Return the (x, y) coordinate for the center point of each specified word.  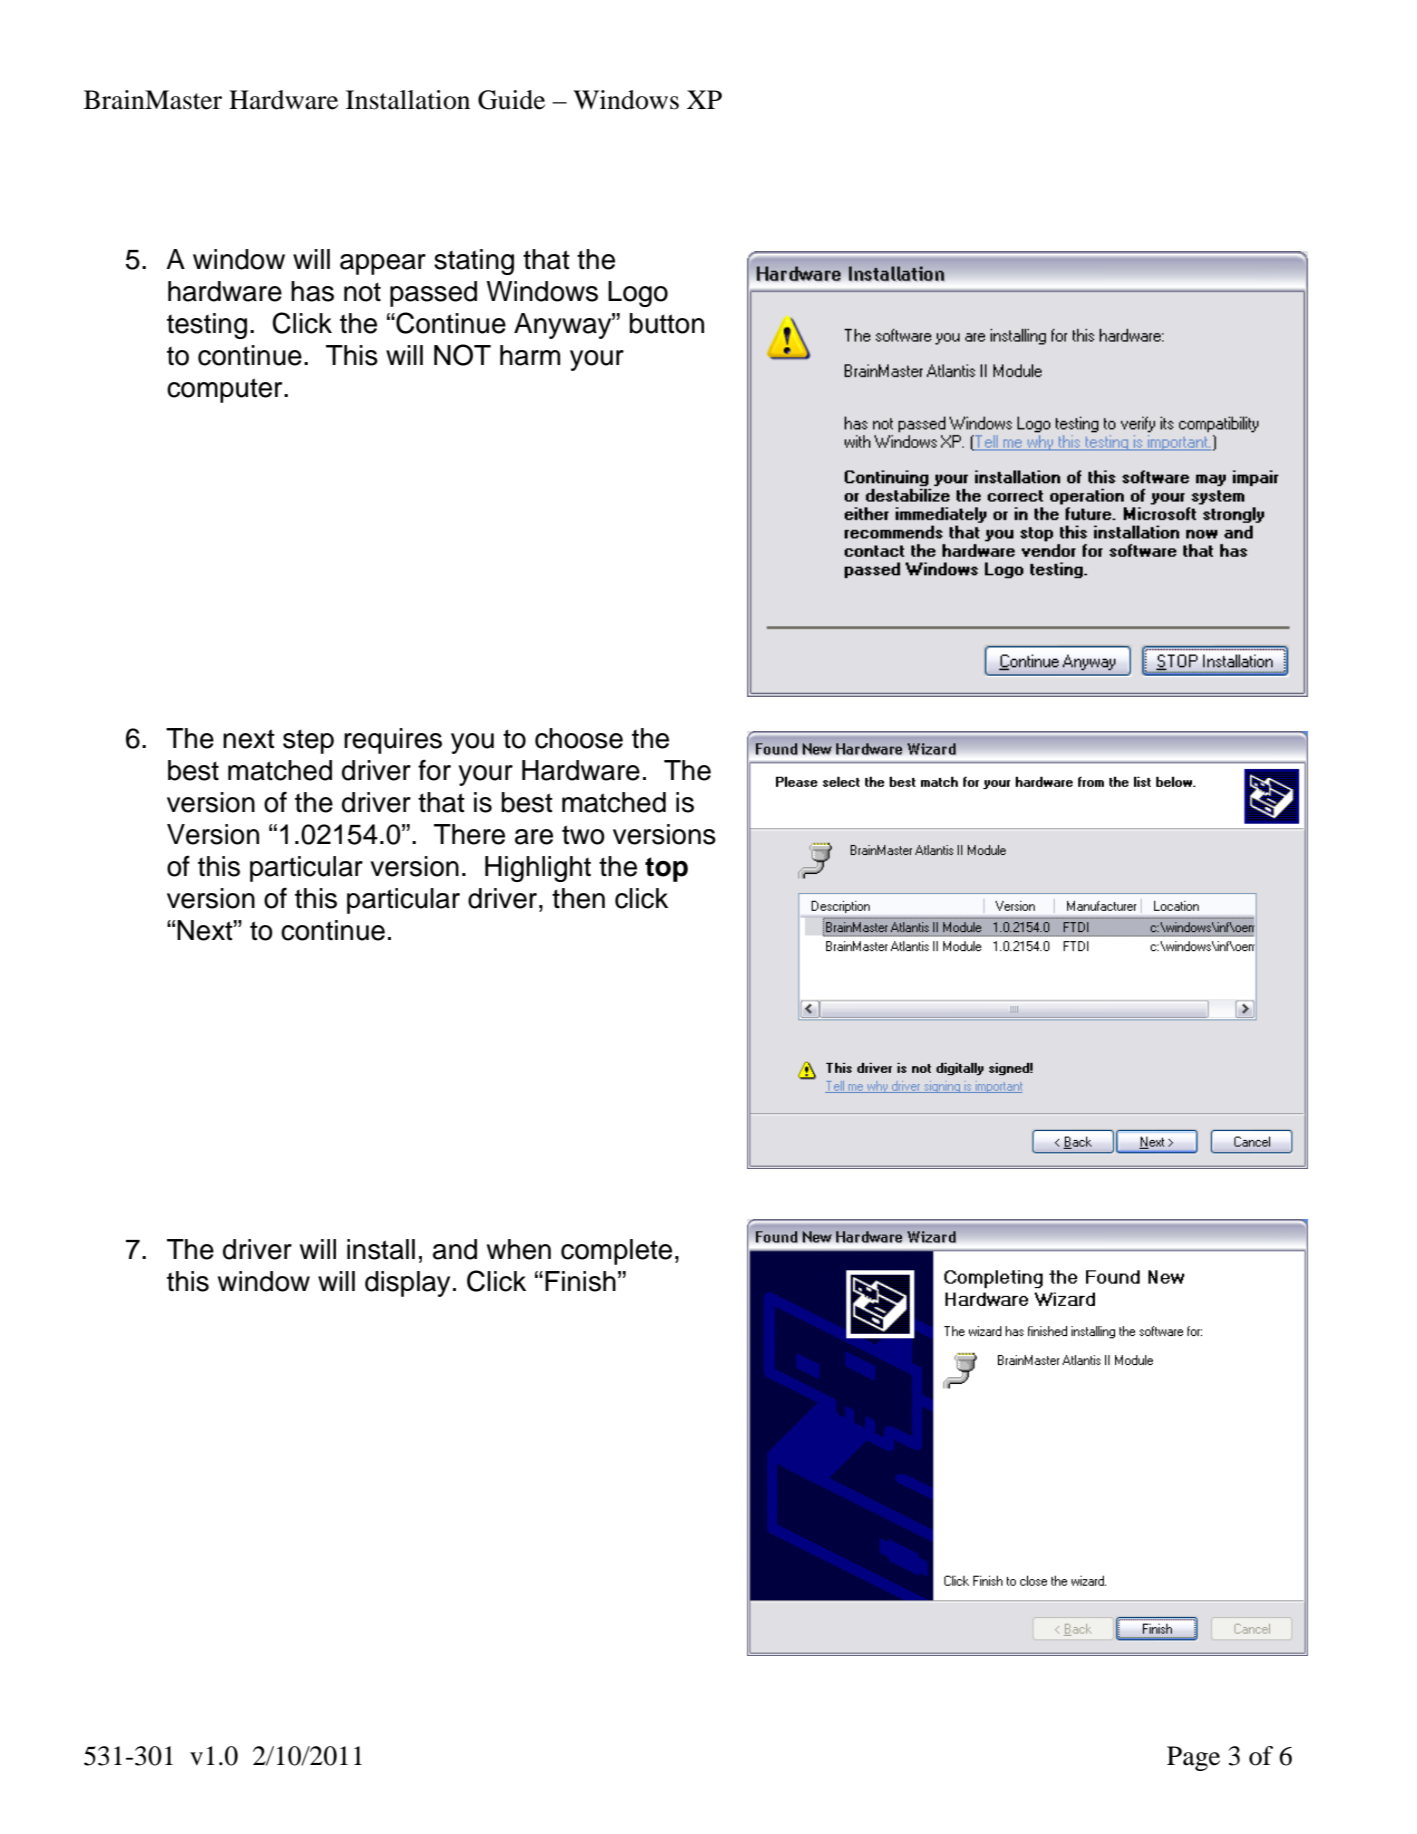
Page (1193, 1758)
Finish (580, 1281)
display (407, 1284)
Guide (511, 100)
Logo (638, 294)
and (455, 1249)
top (666, 869)
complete (616, 1252)
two (583, 835)
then (578, 898)
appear (383, 264)
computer (226, 390)
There (469, 834)
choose (579, 738)
